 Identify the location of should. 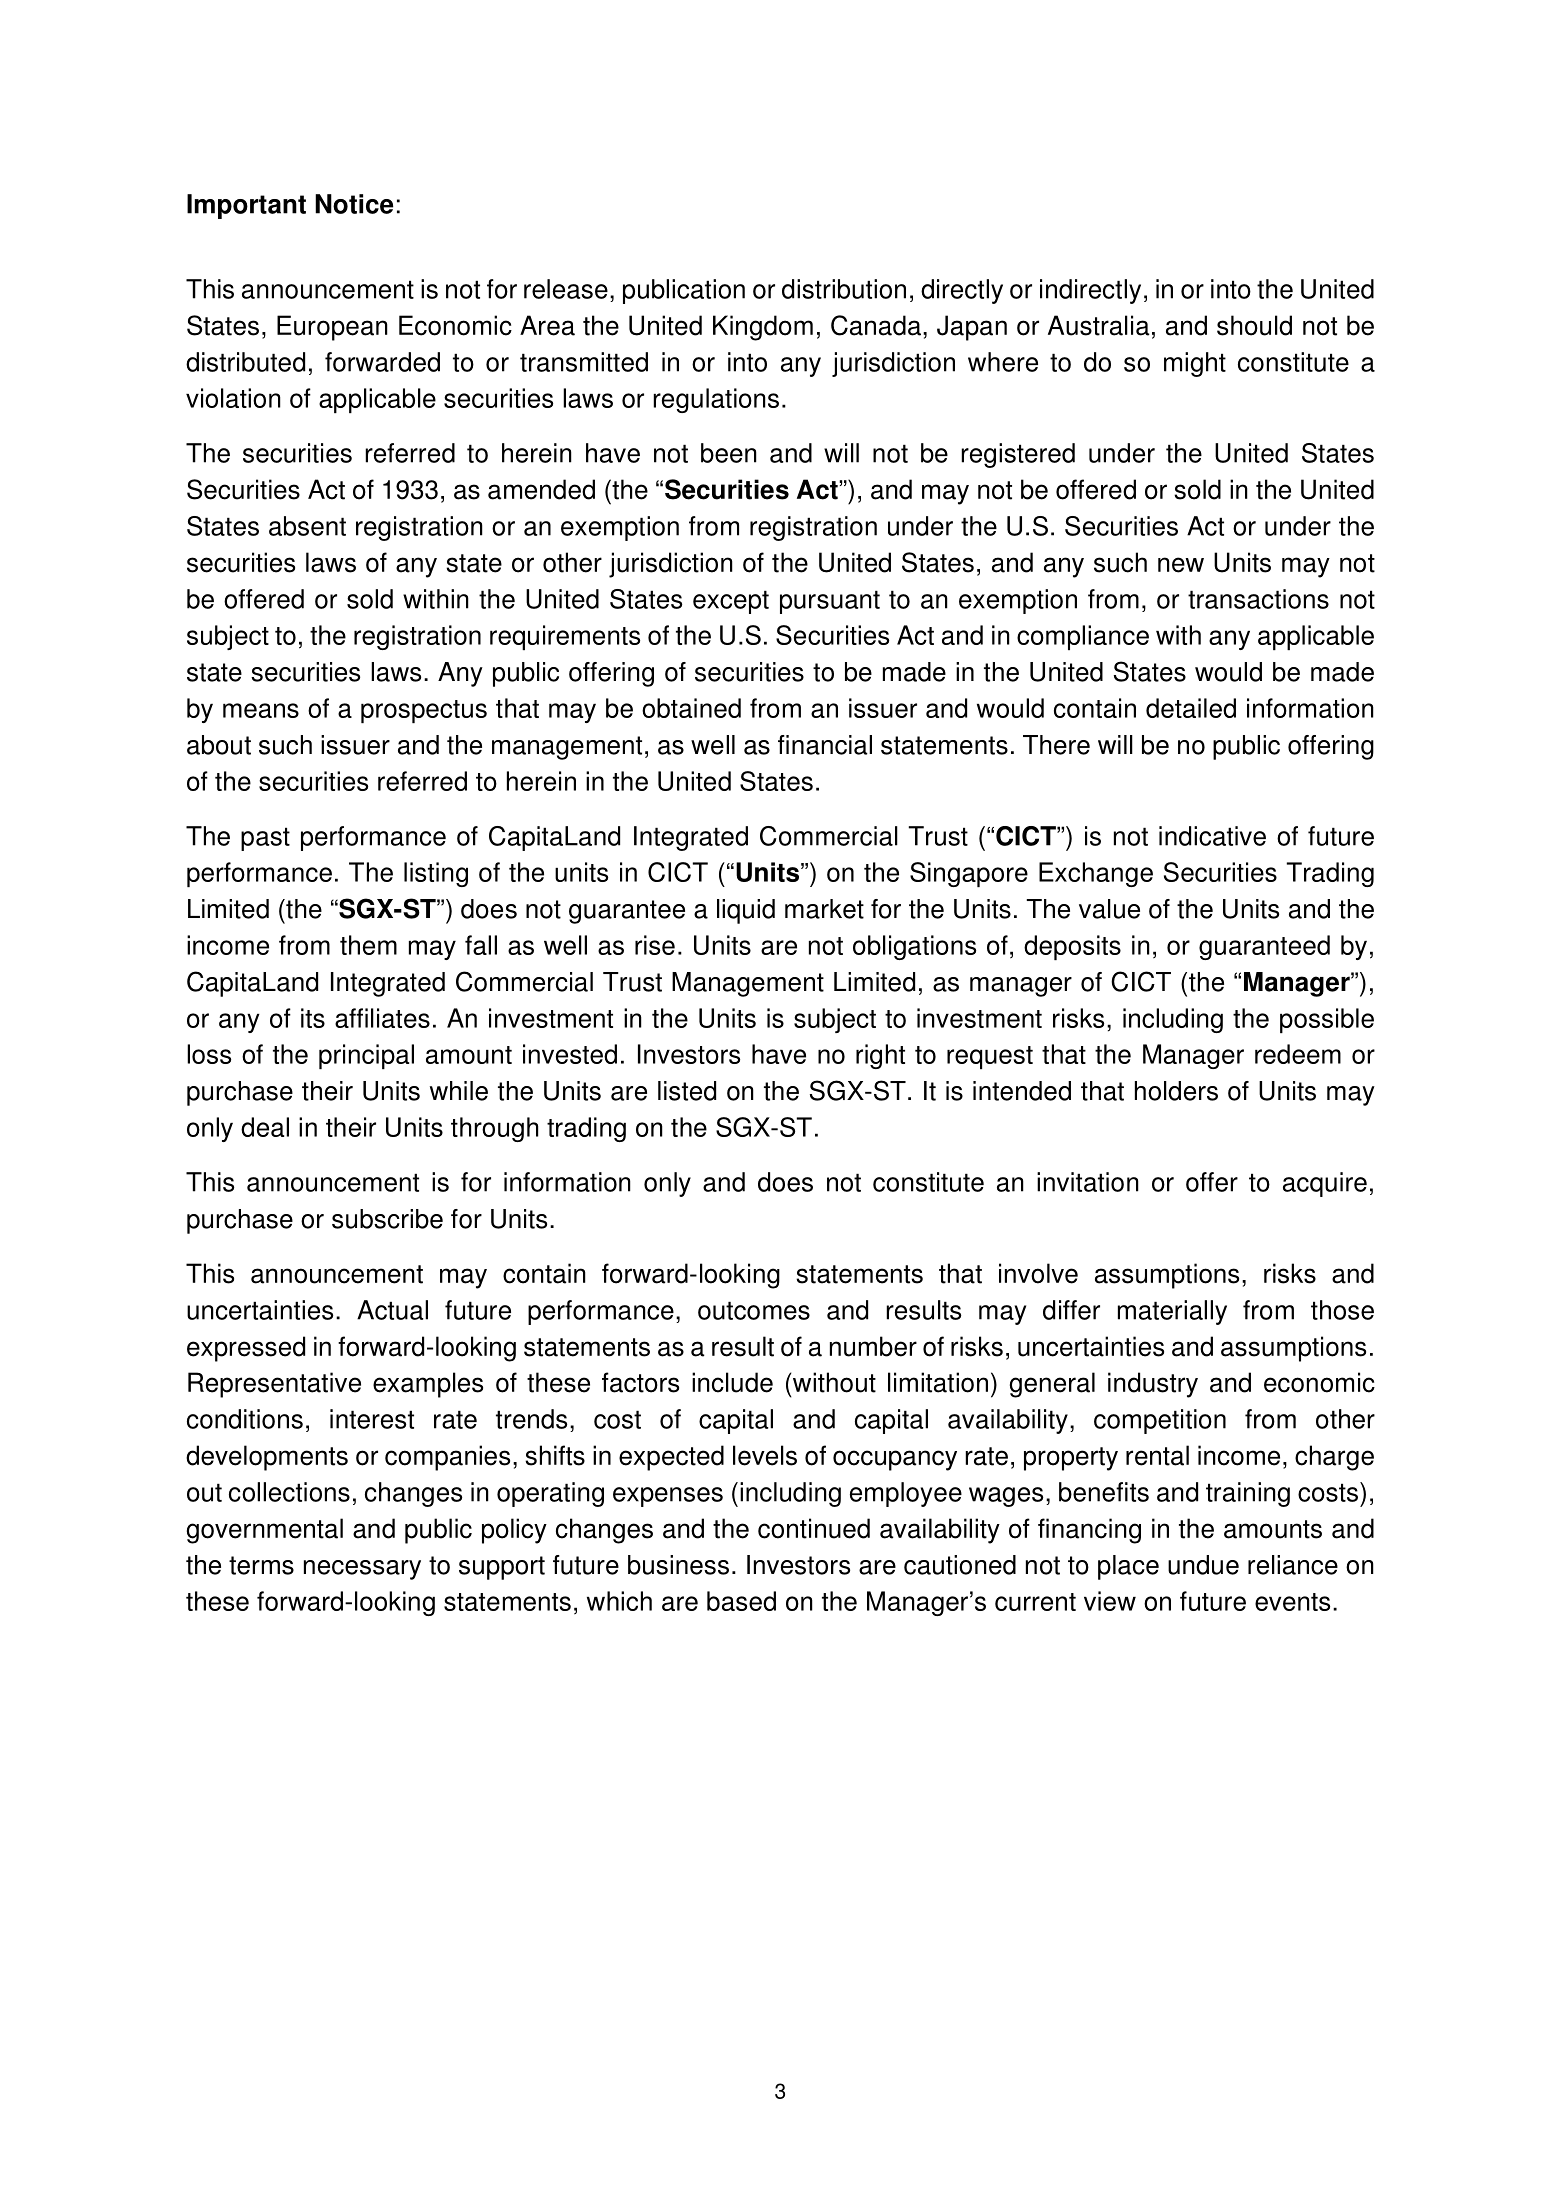
(1254, 325).
